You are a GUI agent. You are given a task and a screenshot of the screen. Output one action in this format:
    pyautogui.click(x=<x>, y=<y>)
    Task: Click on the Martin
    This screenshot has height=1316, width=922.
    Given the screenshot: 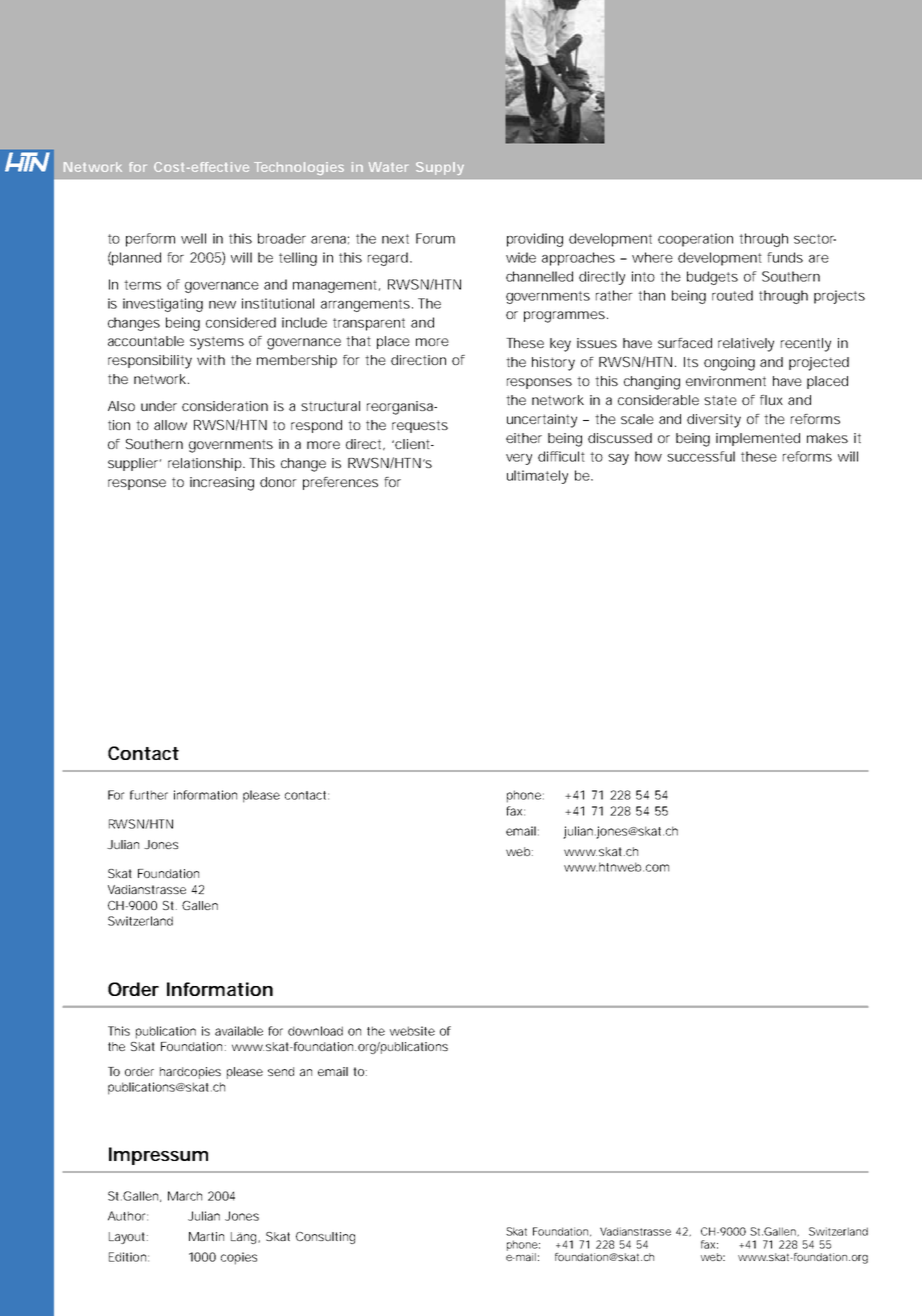 What is the action you would take?
    pyautogui.click(x=206, y=1236)
